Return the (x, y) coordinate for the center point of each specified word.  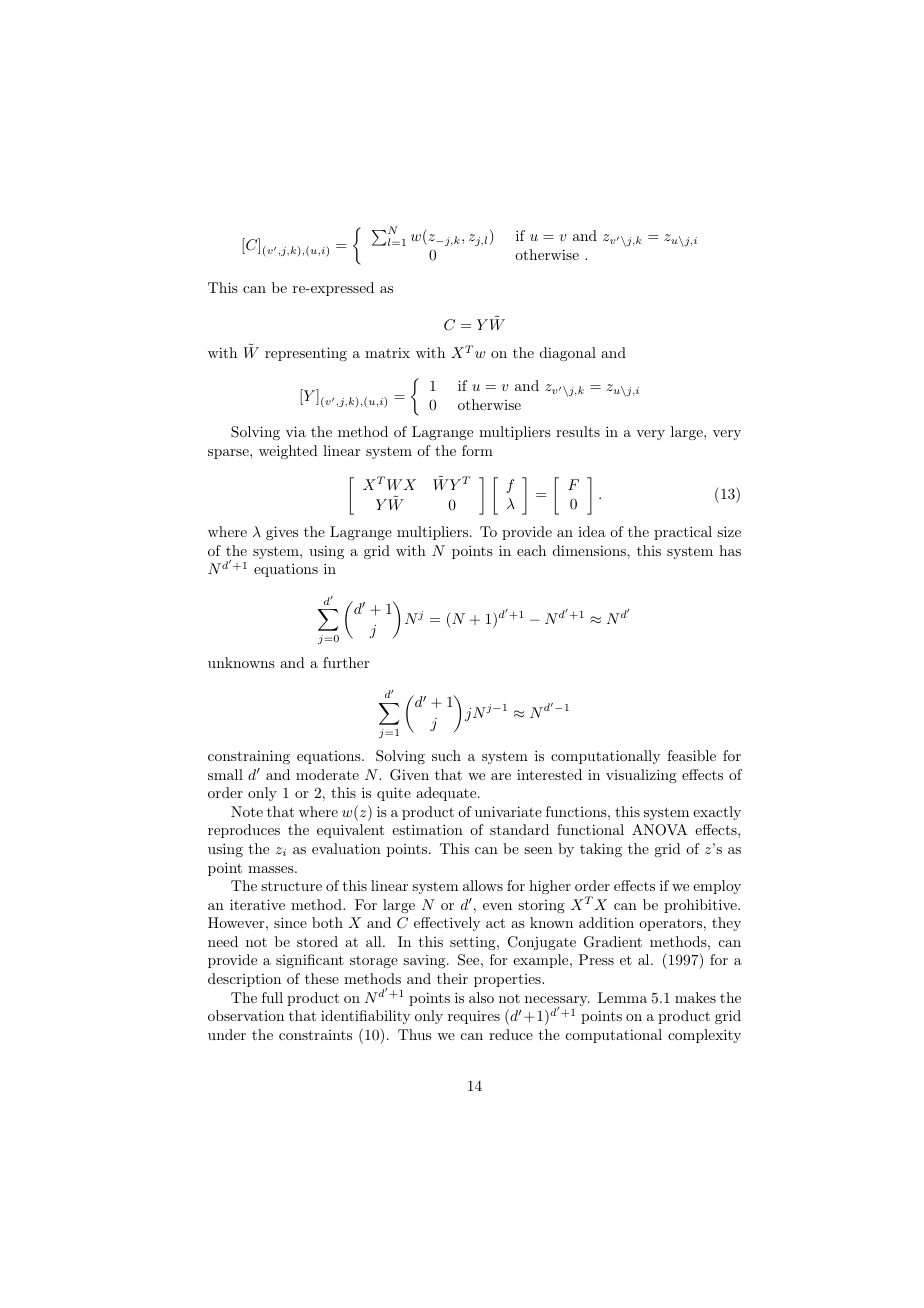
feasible (691, 755)
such (446, 755)
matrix (387, 352)
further (346, 662)
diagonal (568, 354)
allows (483, 885)
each (531, 550)
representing (306, 354)
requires (474, 1017)
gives (282, 533)
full (272, 997)
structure (291, 886)
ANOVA (659, 830)
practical (683, 533)
